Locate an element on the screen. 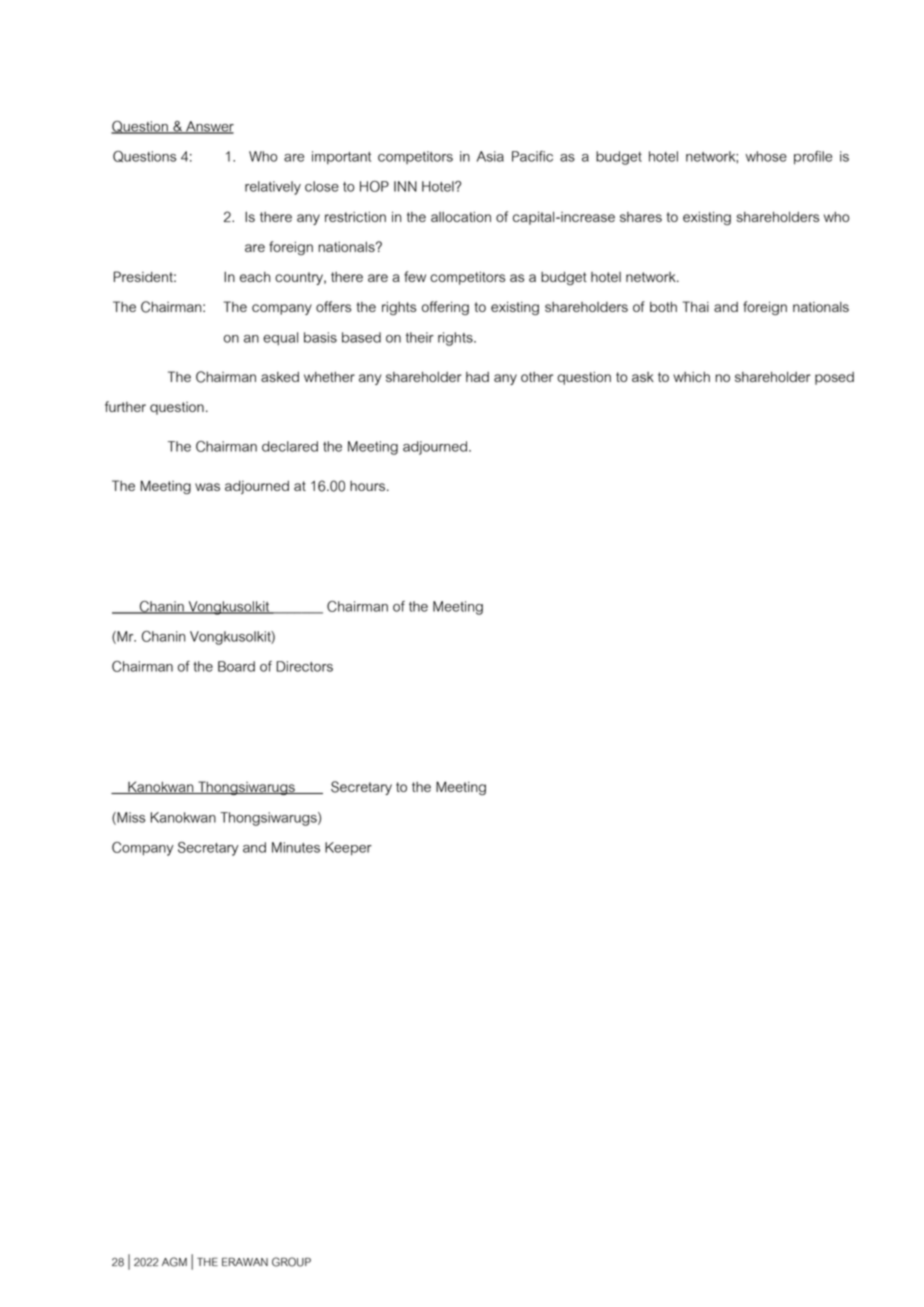 The image size is (924, 1307). which is located at coordinates (691, 376).
